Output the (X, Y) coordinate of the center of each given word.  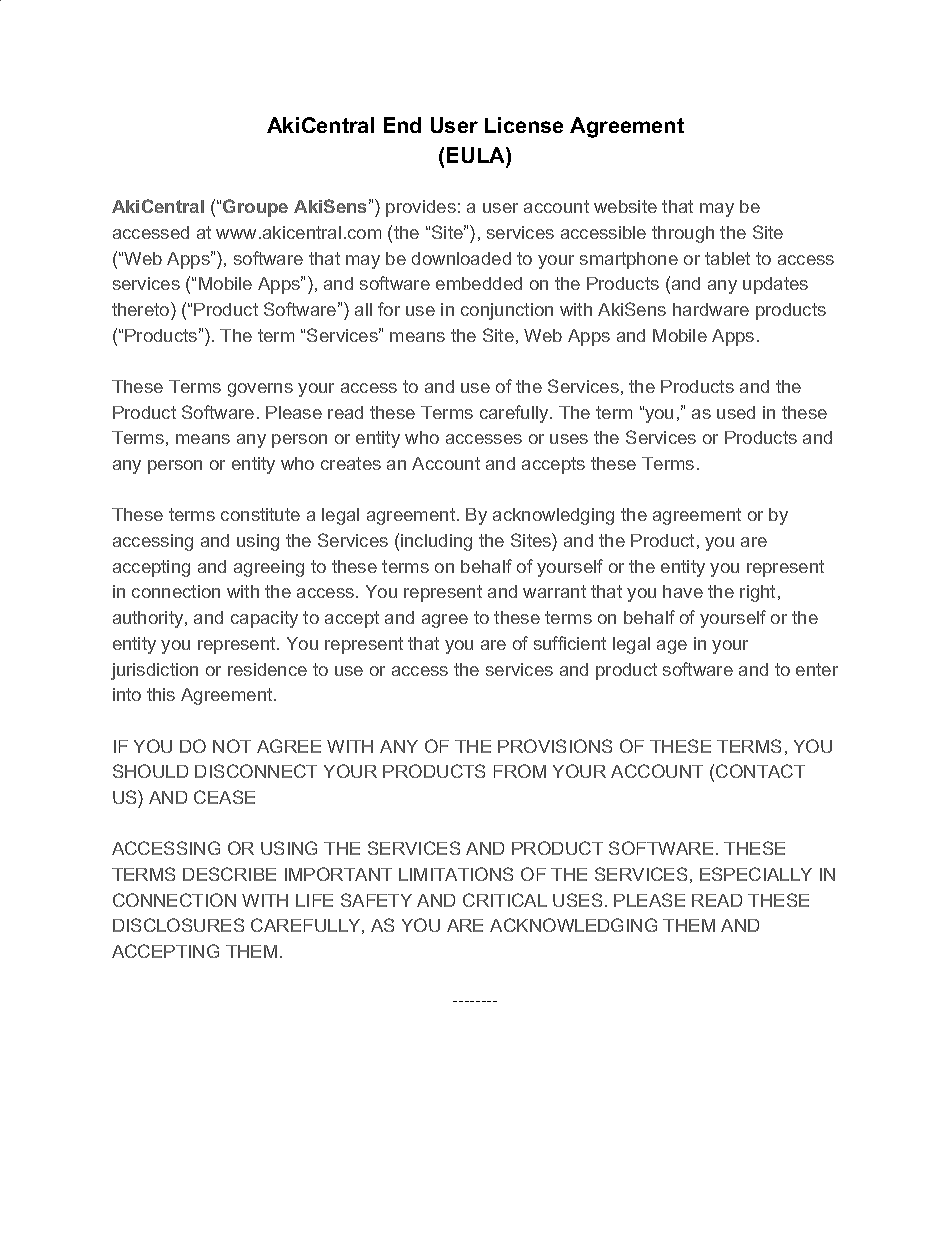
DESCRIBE (229, 874)
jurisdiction (154, 671)
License (524, 125)
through (683, 234)
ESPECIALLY (756, 874)
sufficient (570, 643)
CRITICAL (505, 900)
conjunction (507, 311)
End (402, 125)
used (736, 412)
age (672, 647)
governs (260, 390)
